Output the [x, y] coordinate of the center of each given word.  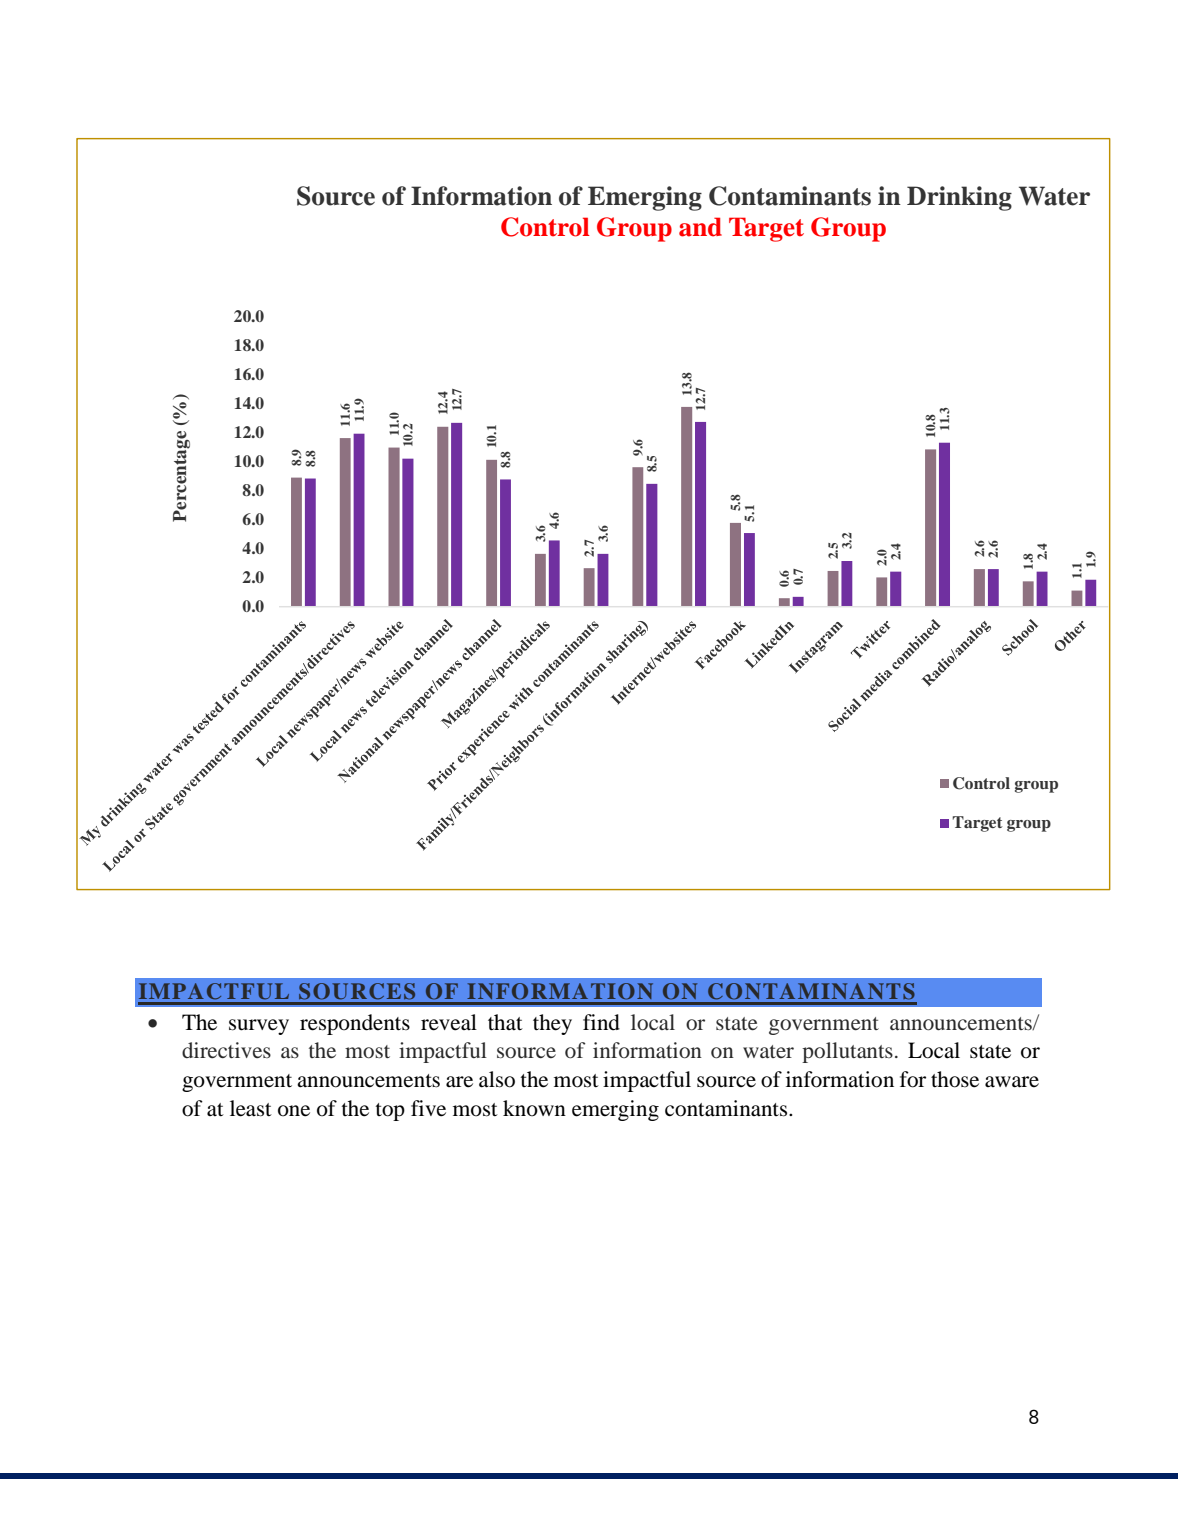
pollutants [847, 1052]
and [700, 227]
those [955, 1079]
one [294, 1111]
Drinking [959, 198]
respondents [355, 1024]
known [534, 1108]
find [601, 1022]
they [552, 1024]
